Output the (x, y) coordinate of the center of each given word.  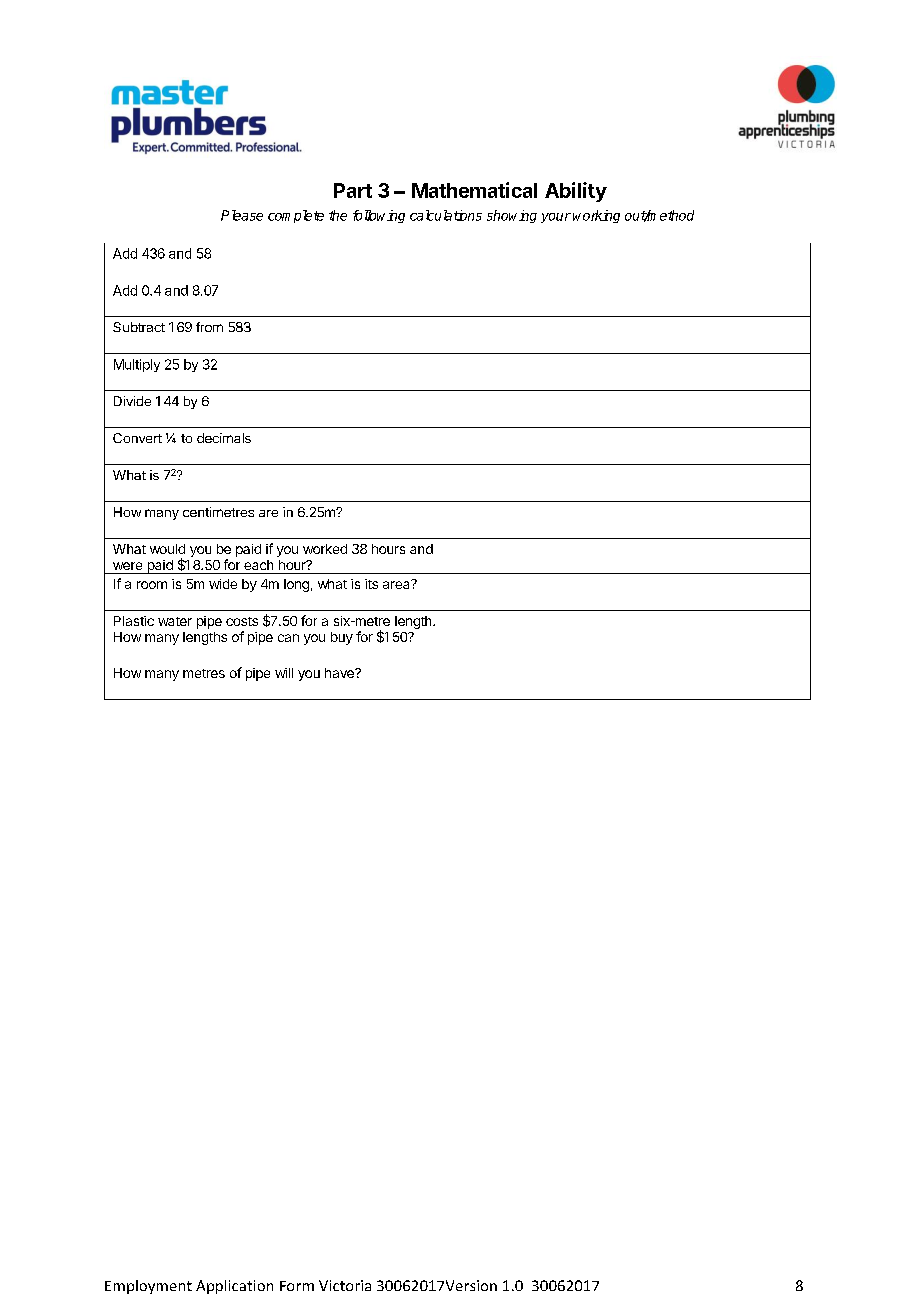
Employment (148, 1287)
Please (242, 215)
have (340, 673)
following (379, 216)
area (397, 584)
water (175, 621)
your (556, 218)
